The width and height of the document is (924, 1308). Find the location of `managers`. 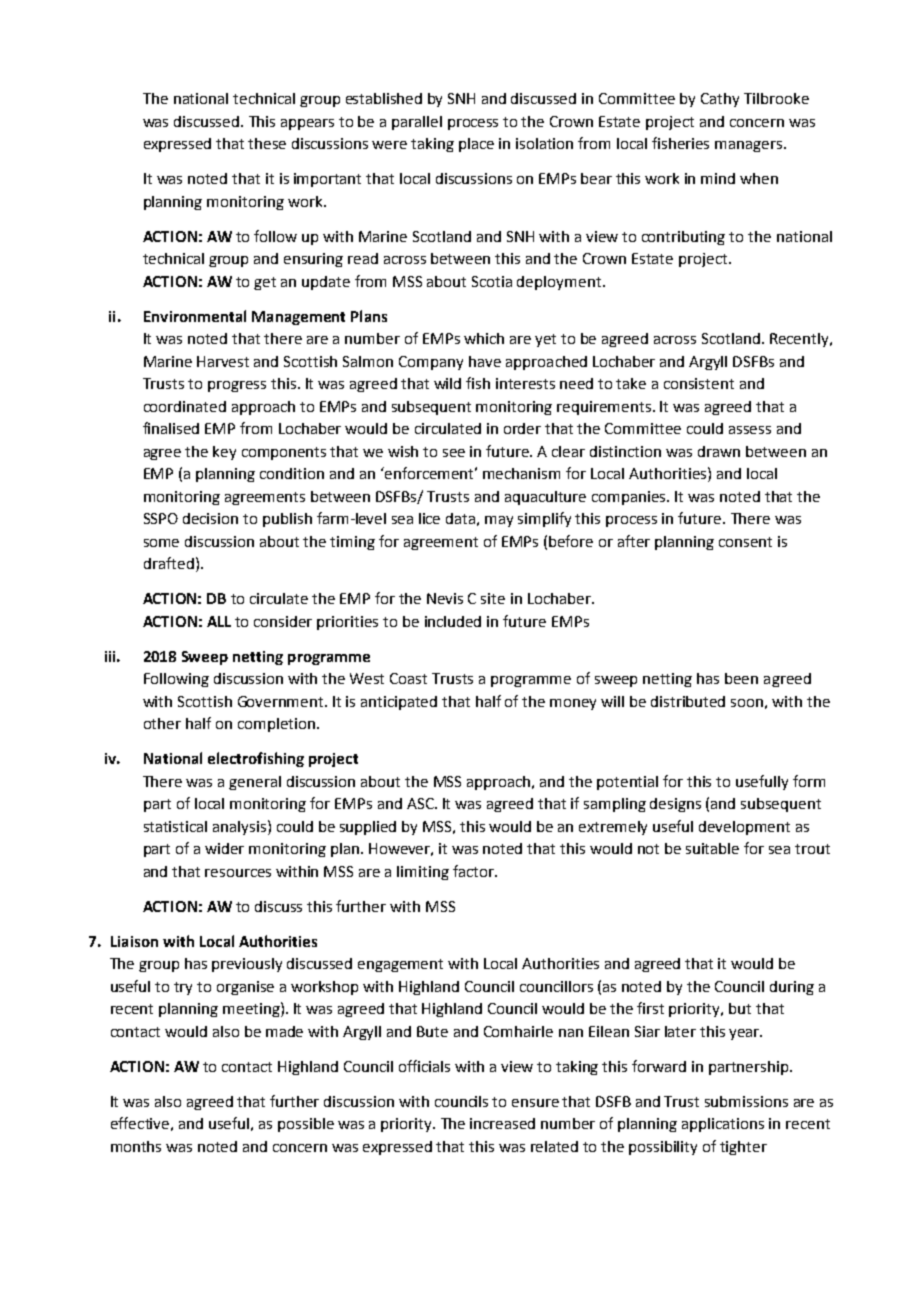

managers is located at coordinates (750, 146).
